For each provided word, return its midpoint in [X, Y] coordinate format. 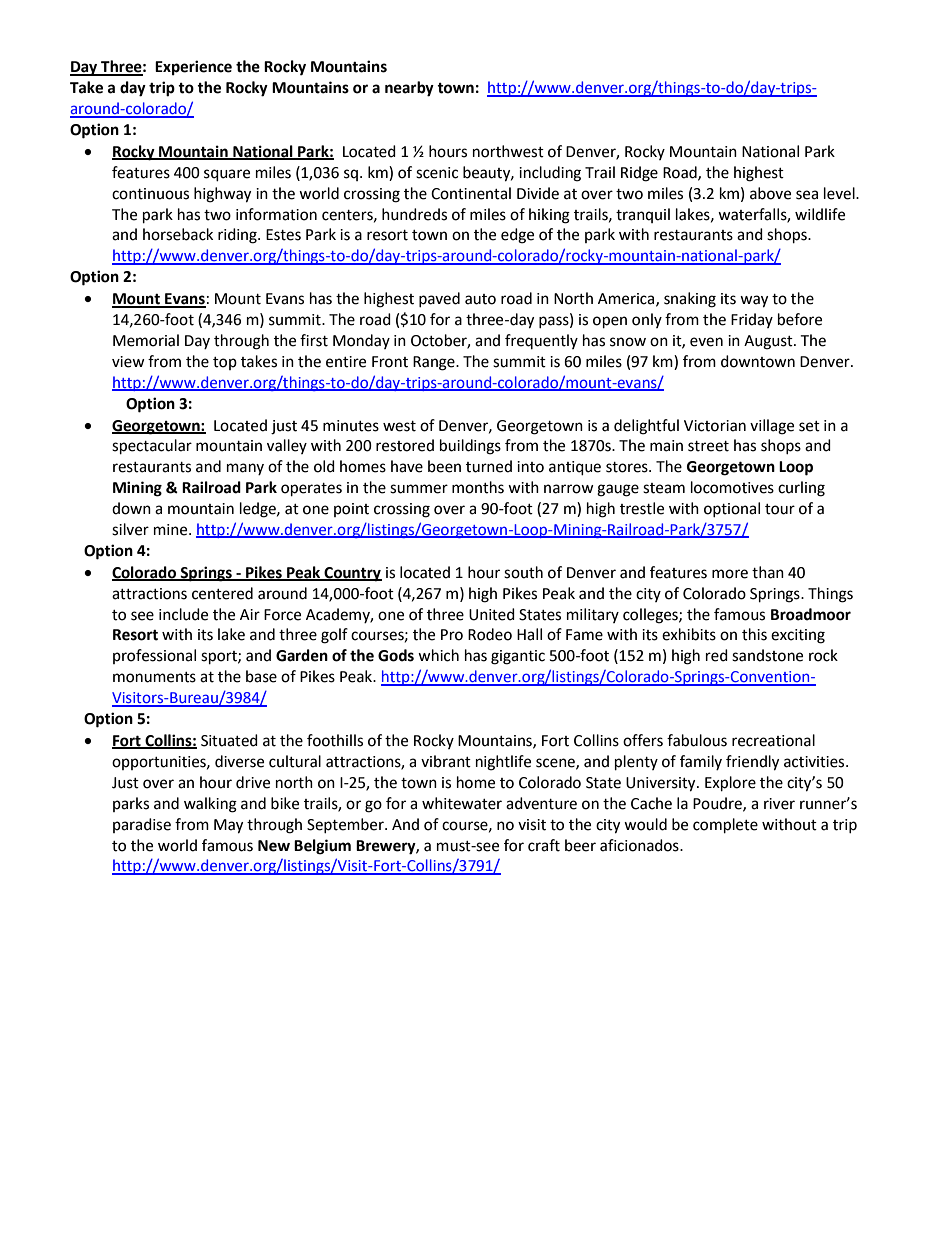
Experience [193, 68]
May [228, 826]
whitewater [462, 803]
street [708, 446]
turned [489, 466]
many [245, 469]
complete [725, 826]
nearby [409, 89]
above [770, 193]
